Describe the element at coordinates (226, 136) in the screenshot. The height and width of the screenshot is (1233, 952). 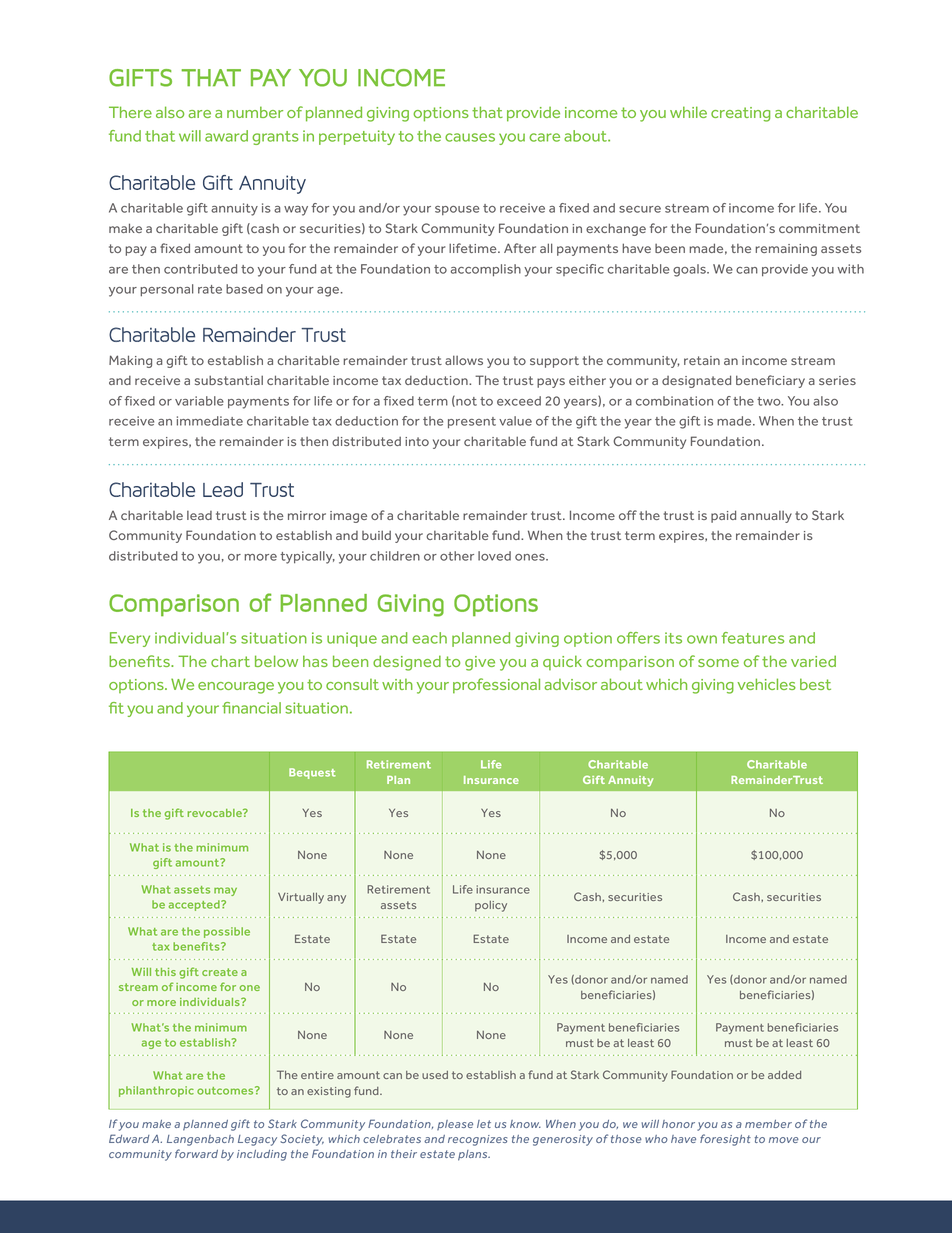
I see `award` at that location.
